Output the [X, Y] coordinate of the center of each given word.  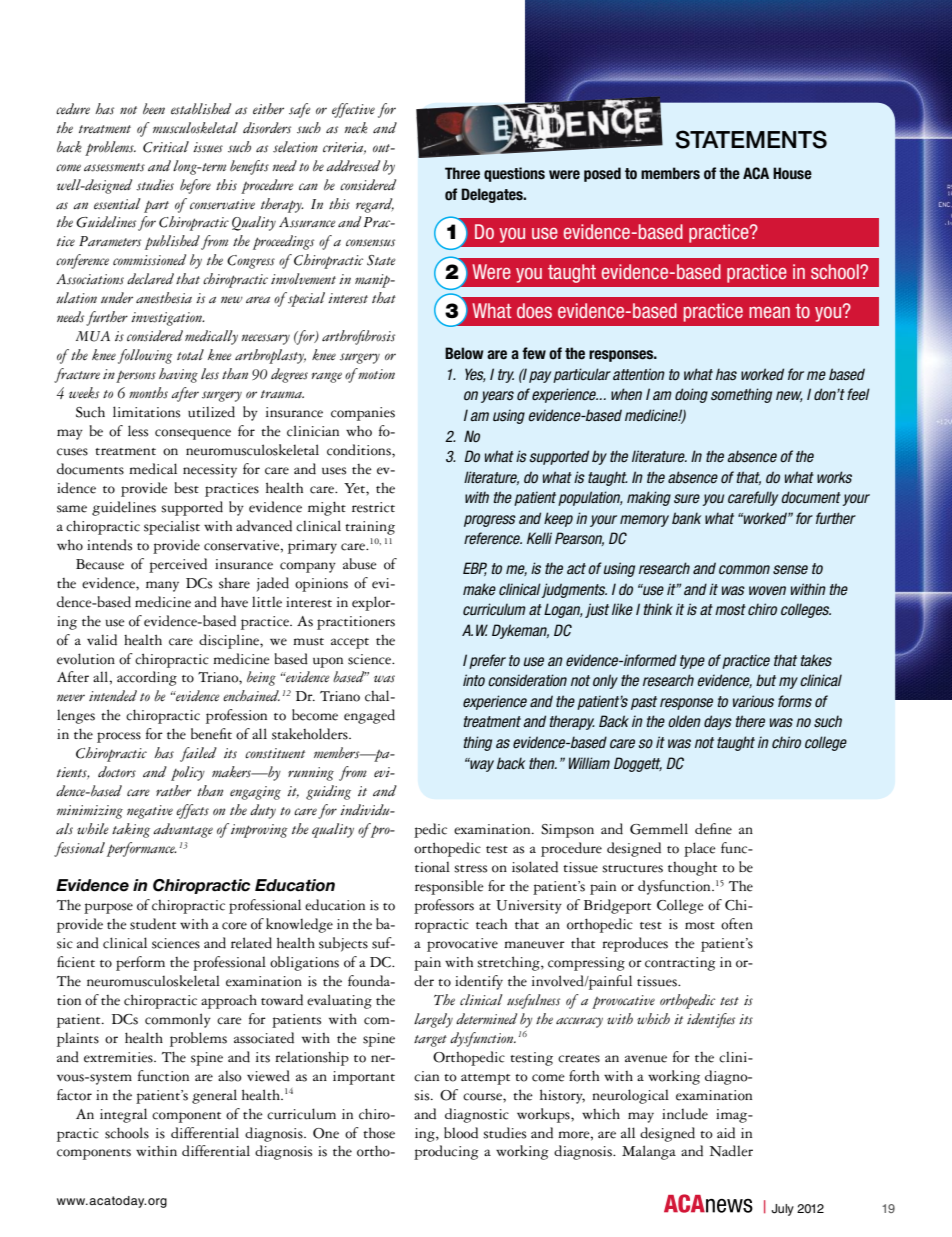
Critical [166, 147]
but [766, 680]
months [148, 393]
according [147, 678]
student [153, 924]
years [497, 397]
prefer [487, 661]
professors [444, 906]
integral [123, 1115]
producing [446, 1152]
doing [691, 395]
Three [462, 173]
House [792, 173]
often [737, 924]
